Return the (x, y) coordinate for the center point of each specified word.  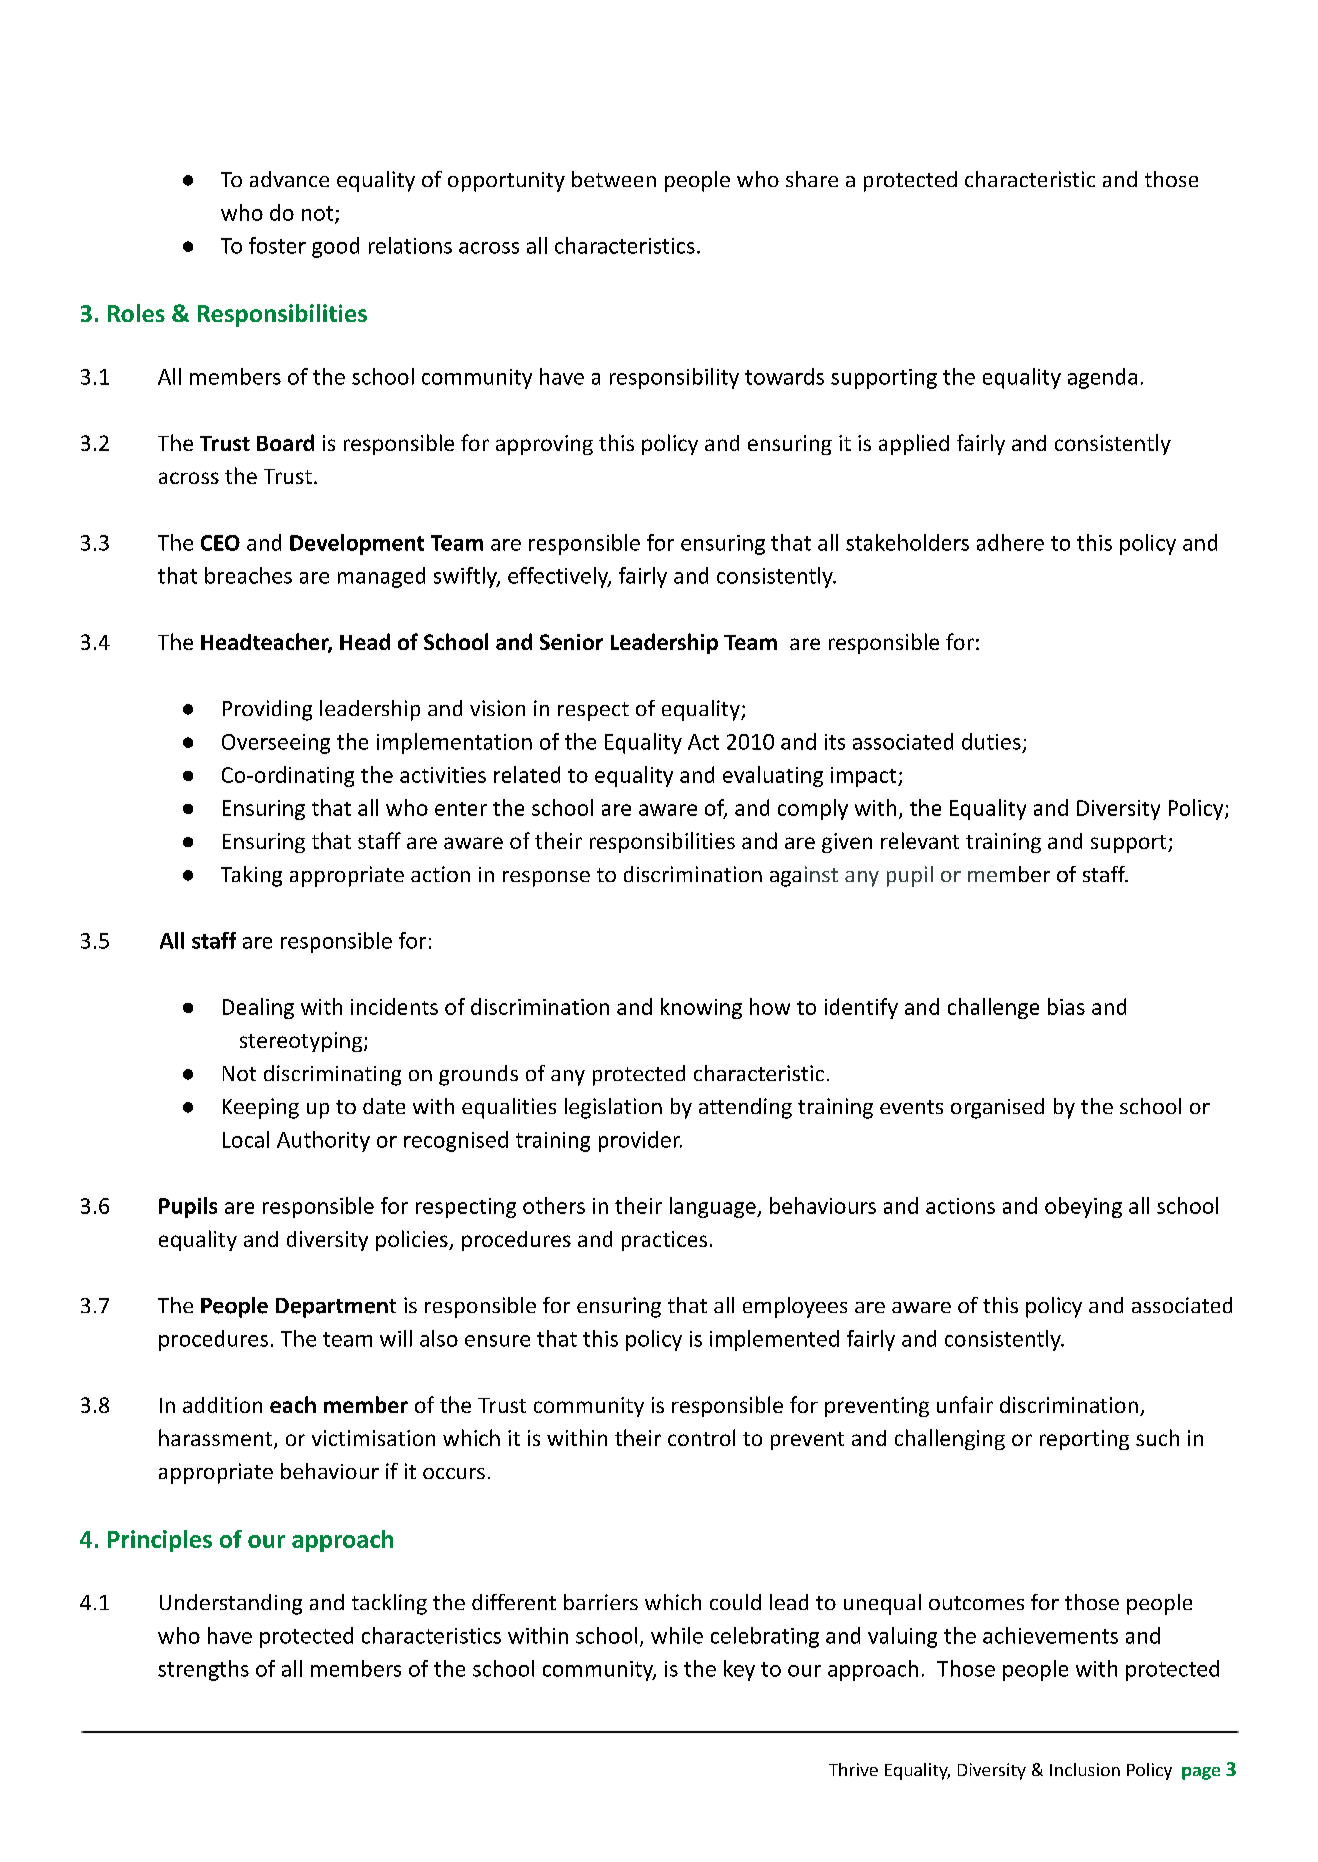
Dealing (258, 1008)
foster (277, 245)
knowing (701, 1008)
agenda (1102, 378)
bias (1066, 1006)
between (614, 179)
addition (222, 1405)
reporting (1084, 1440)
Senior (571, 642)
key (739, 1670)
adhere (1010, 542)
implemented (774, 1340)
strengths (203, 1670)
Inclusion (1085, 1769)
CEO (220, 543)
